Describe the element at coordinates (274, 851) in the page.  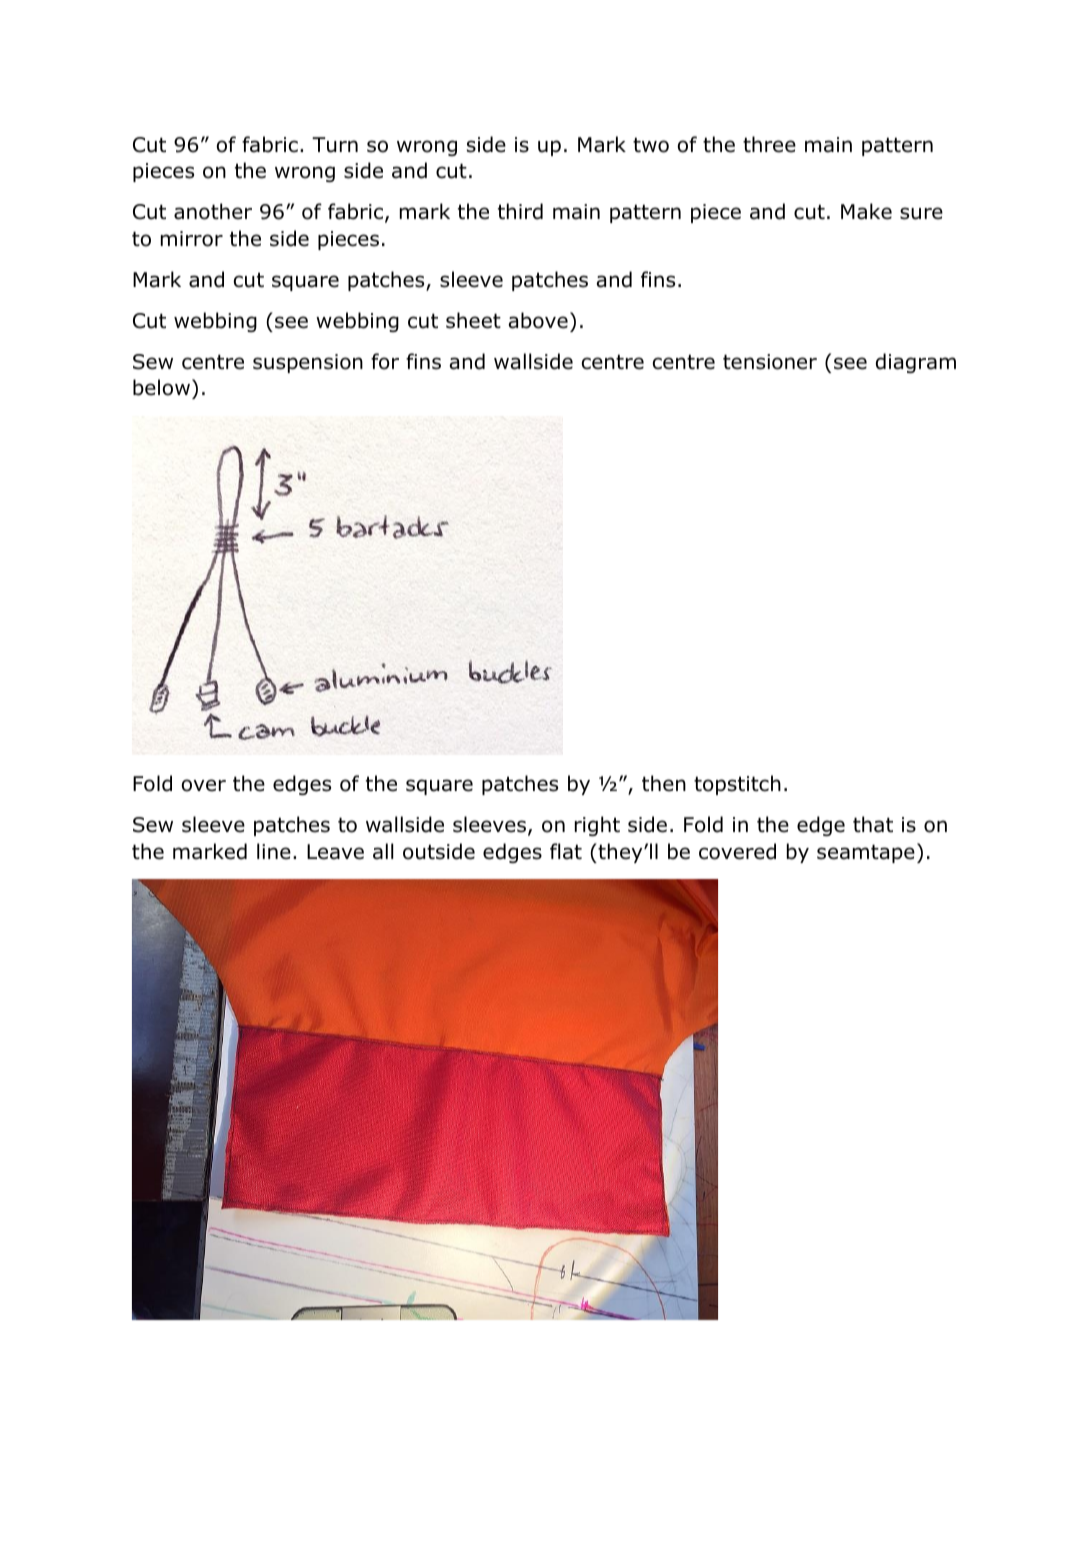
I see `line` at that location.
